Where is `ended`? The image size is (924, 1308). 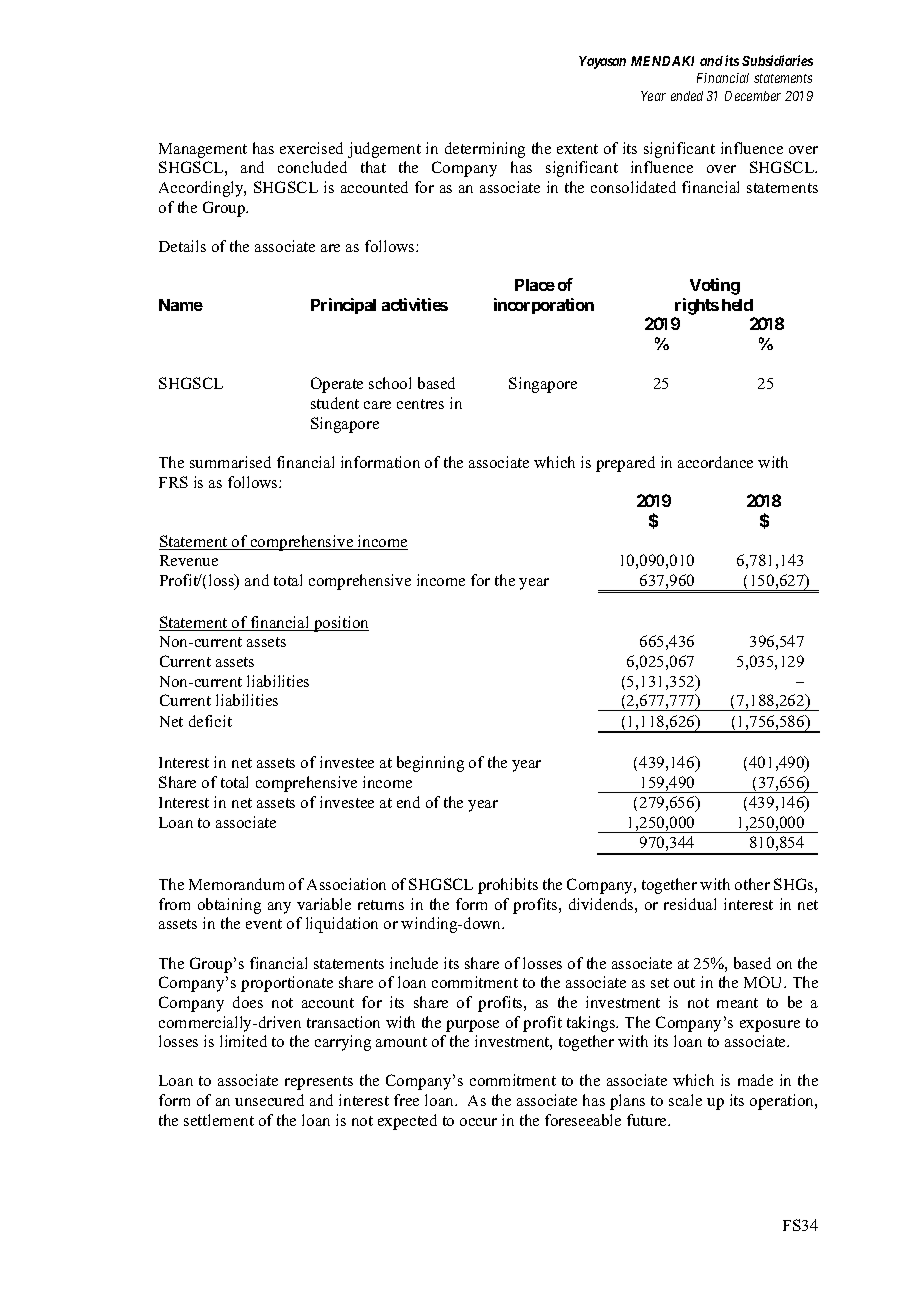
ended is located at coordinates (687, 96).
